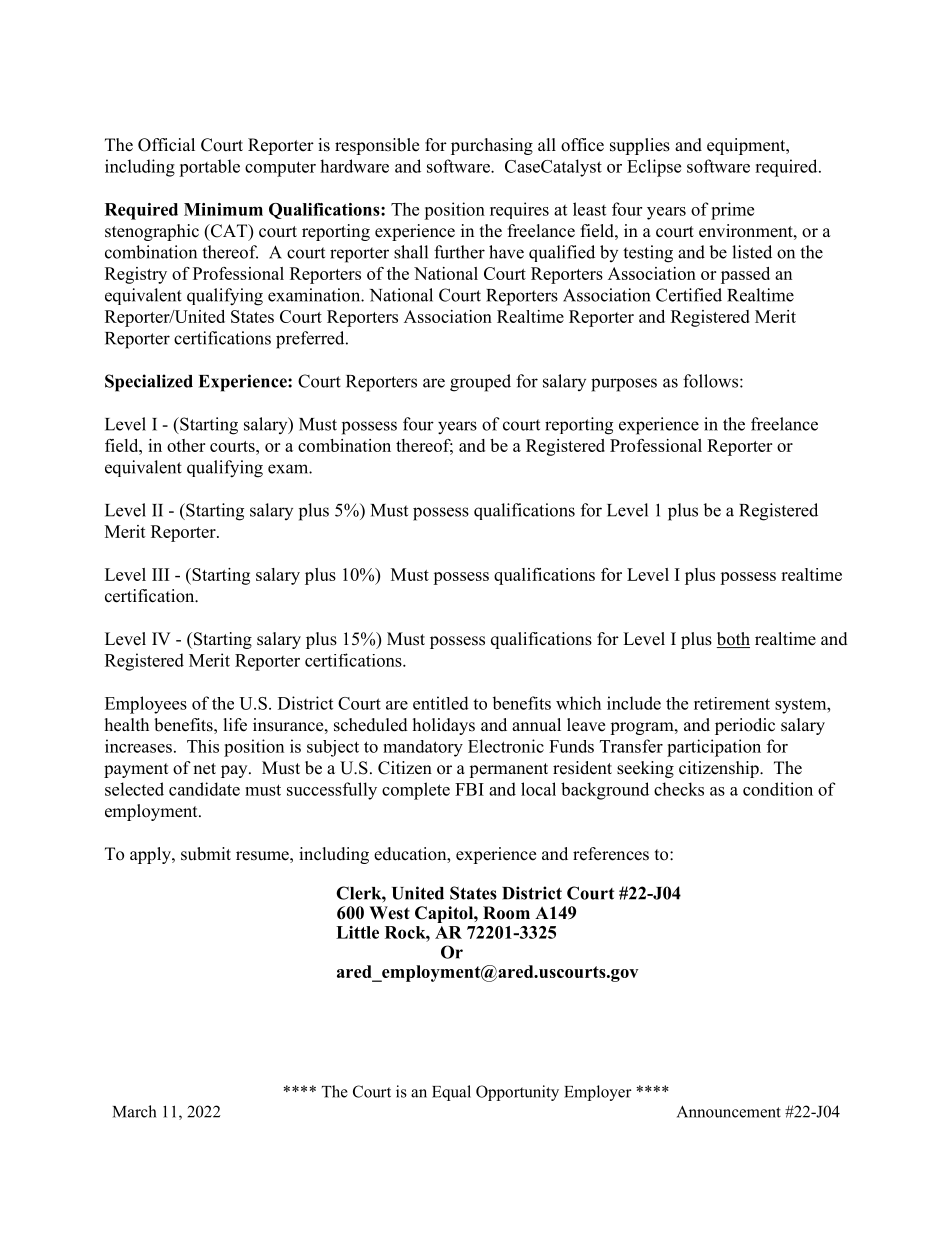 The width and height of the page is (952, 1233). I want to click on March, so click(134, 1111).
